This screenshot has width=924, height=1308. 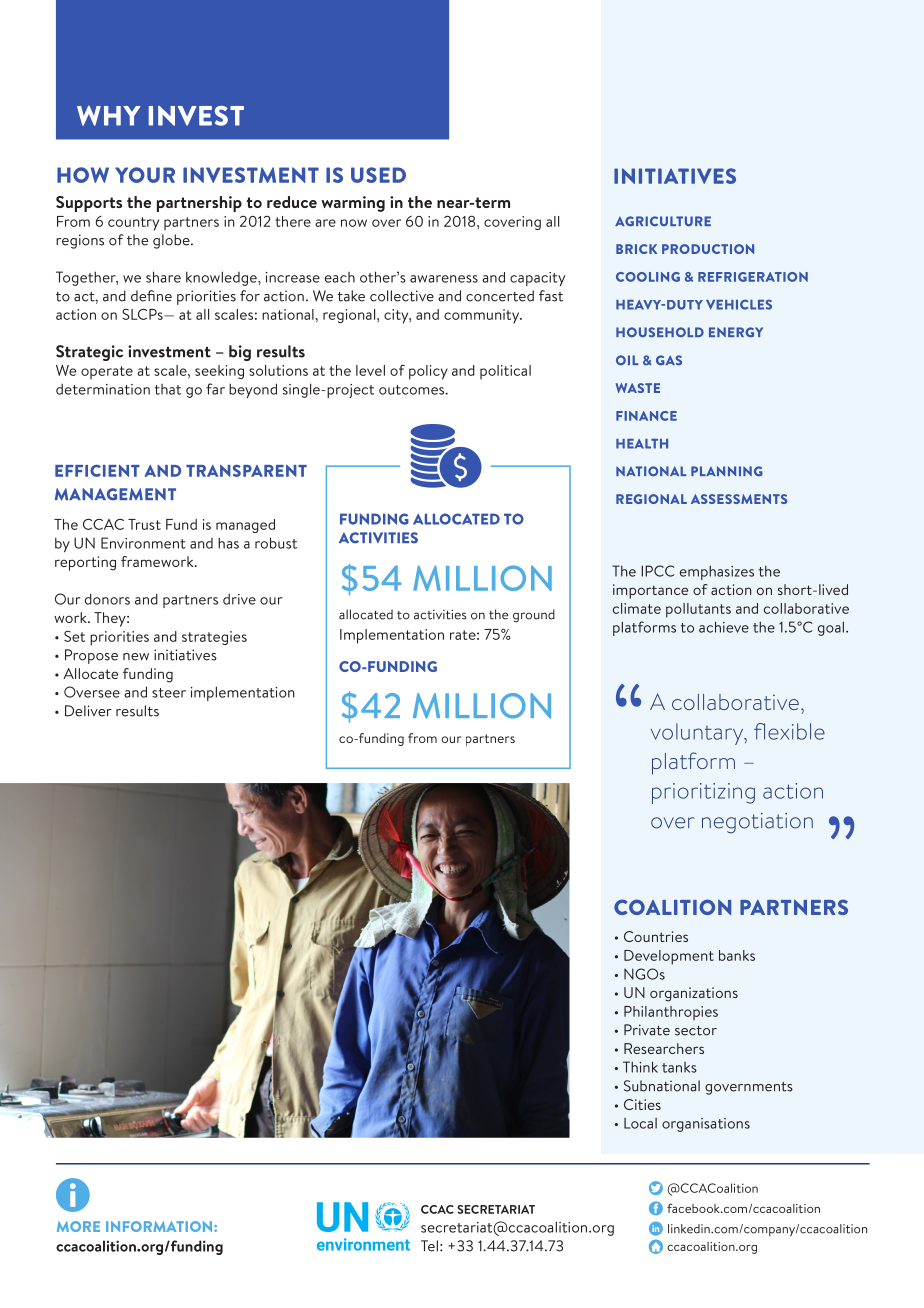 I want to click on Deliver, so click(x=88, y=711).
